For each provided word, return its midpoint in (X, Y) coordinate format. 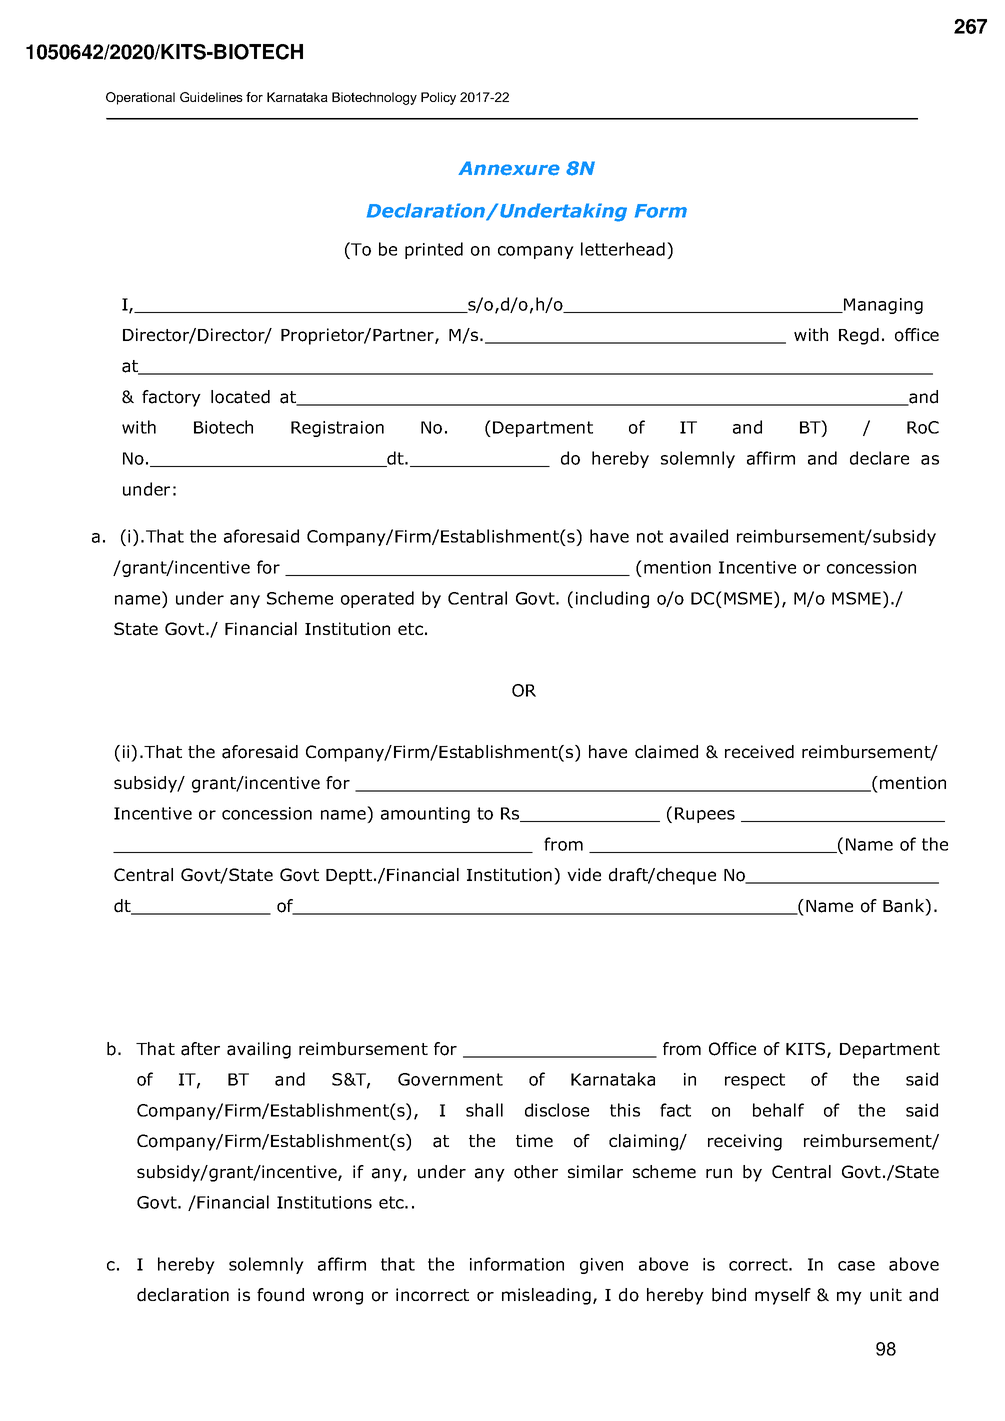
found (280, 1295)
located (240, 397)
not (650, 536)
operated (377, 599)
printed (434, 250)
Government (450, 1079)
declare (879, 458)
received (759, 752)
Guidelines (211, 97)
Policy (438, 98)
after (200, 1049)
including (612, 599)
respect (755, 1081)
